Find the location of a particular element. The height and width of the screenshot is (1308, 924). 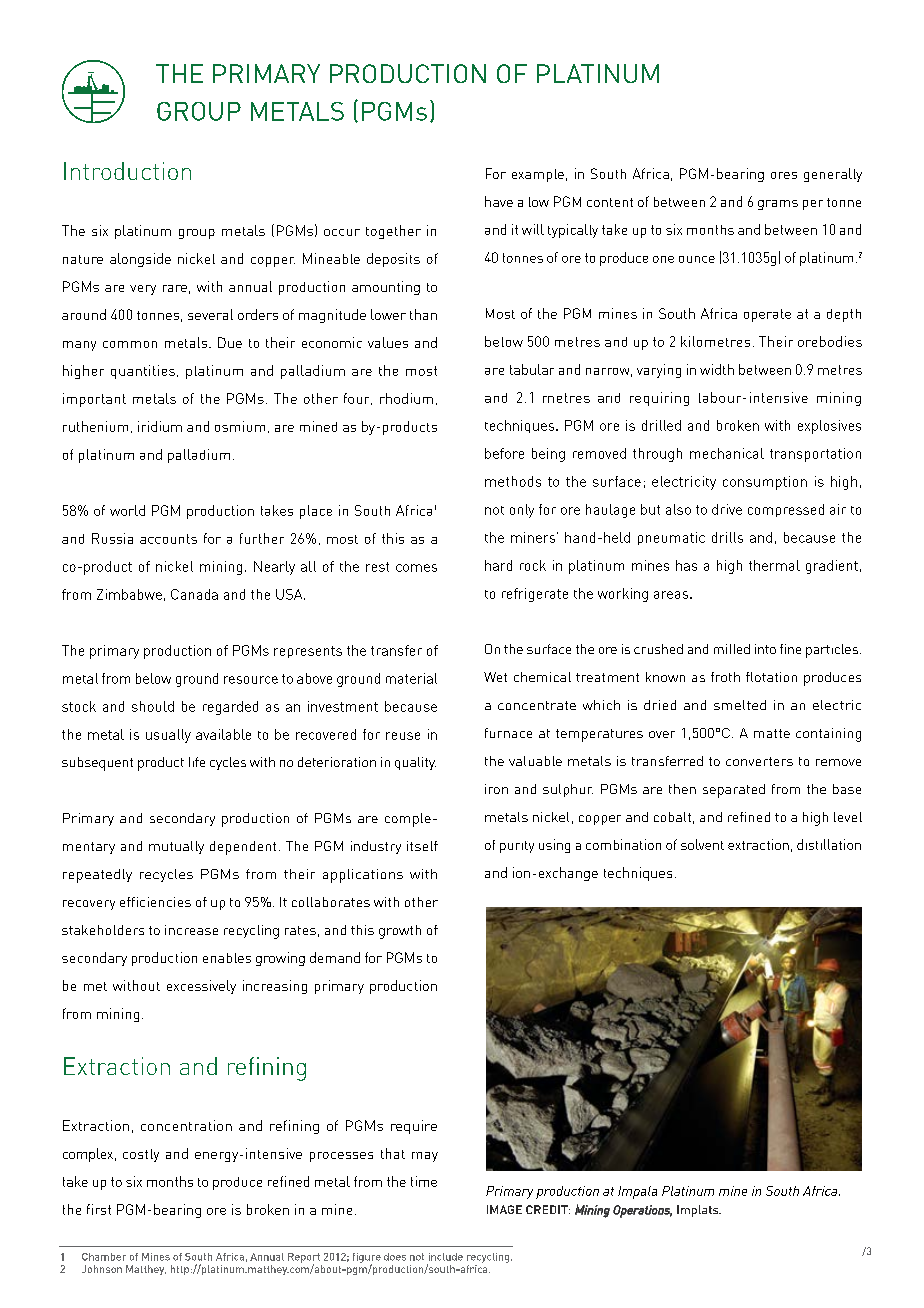

thermal is located at coordinates (774, 565).
